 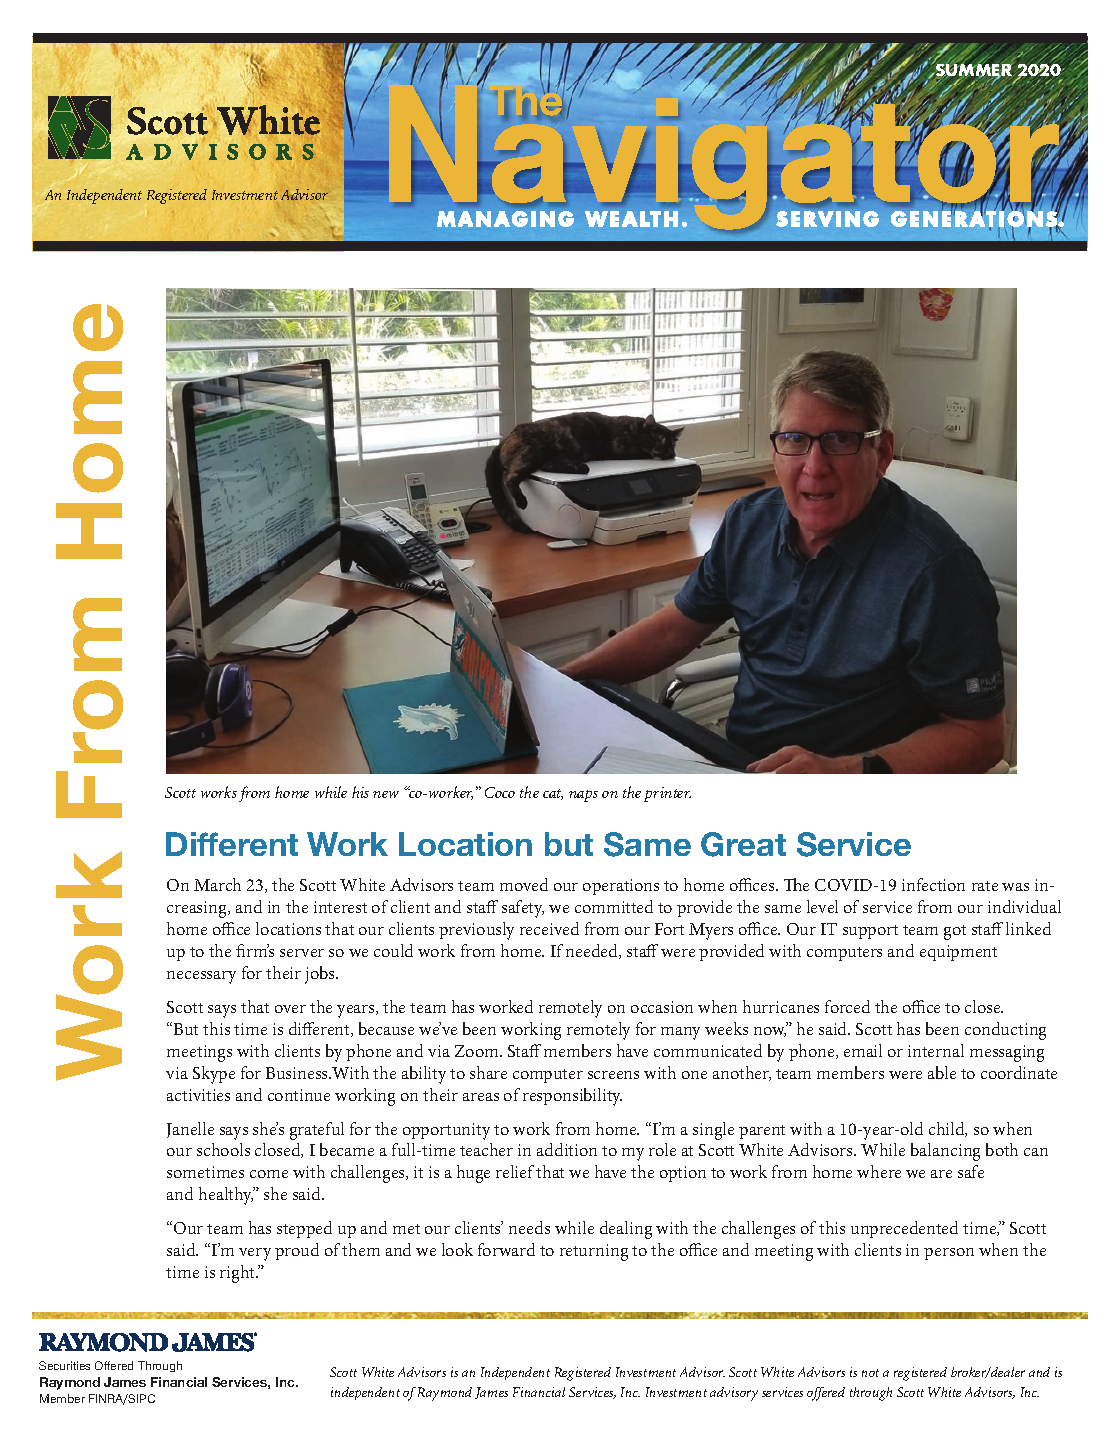 I want to click on Securities, so click(x=64, y=1365).
